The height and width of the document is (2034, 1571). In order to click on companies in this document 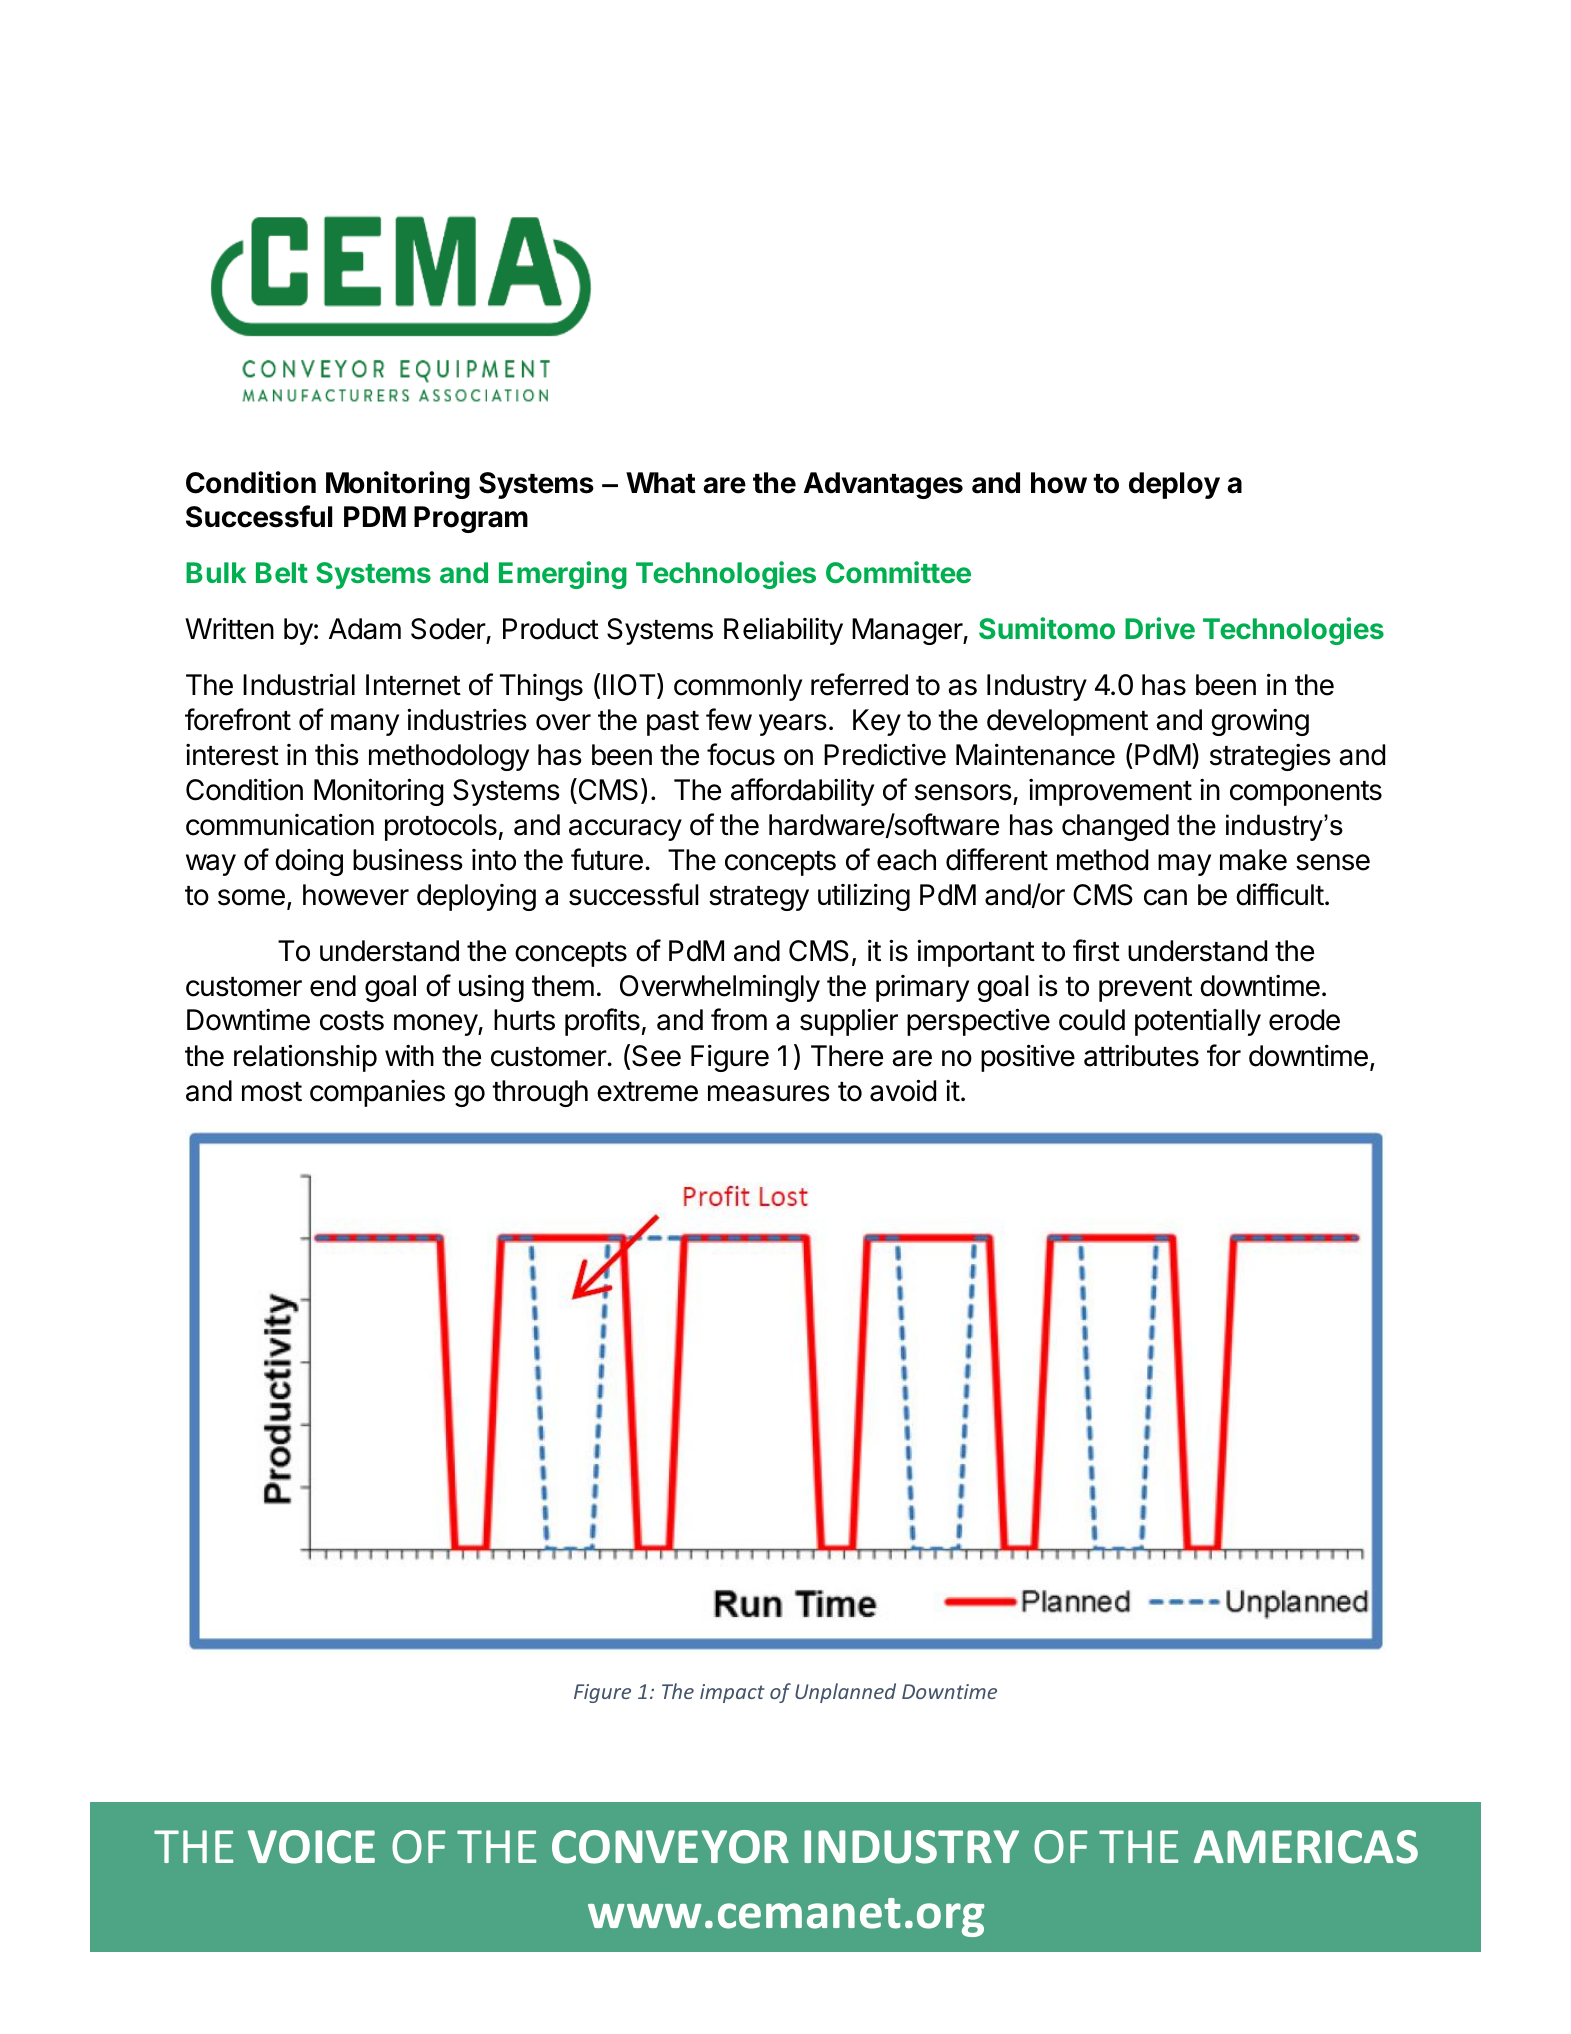, I will do `click(377, 1093)`.
